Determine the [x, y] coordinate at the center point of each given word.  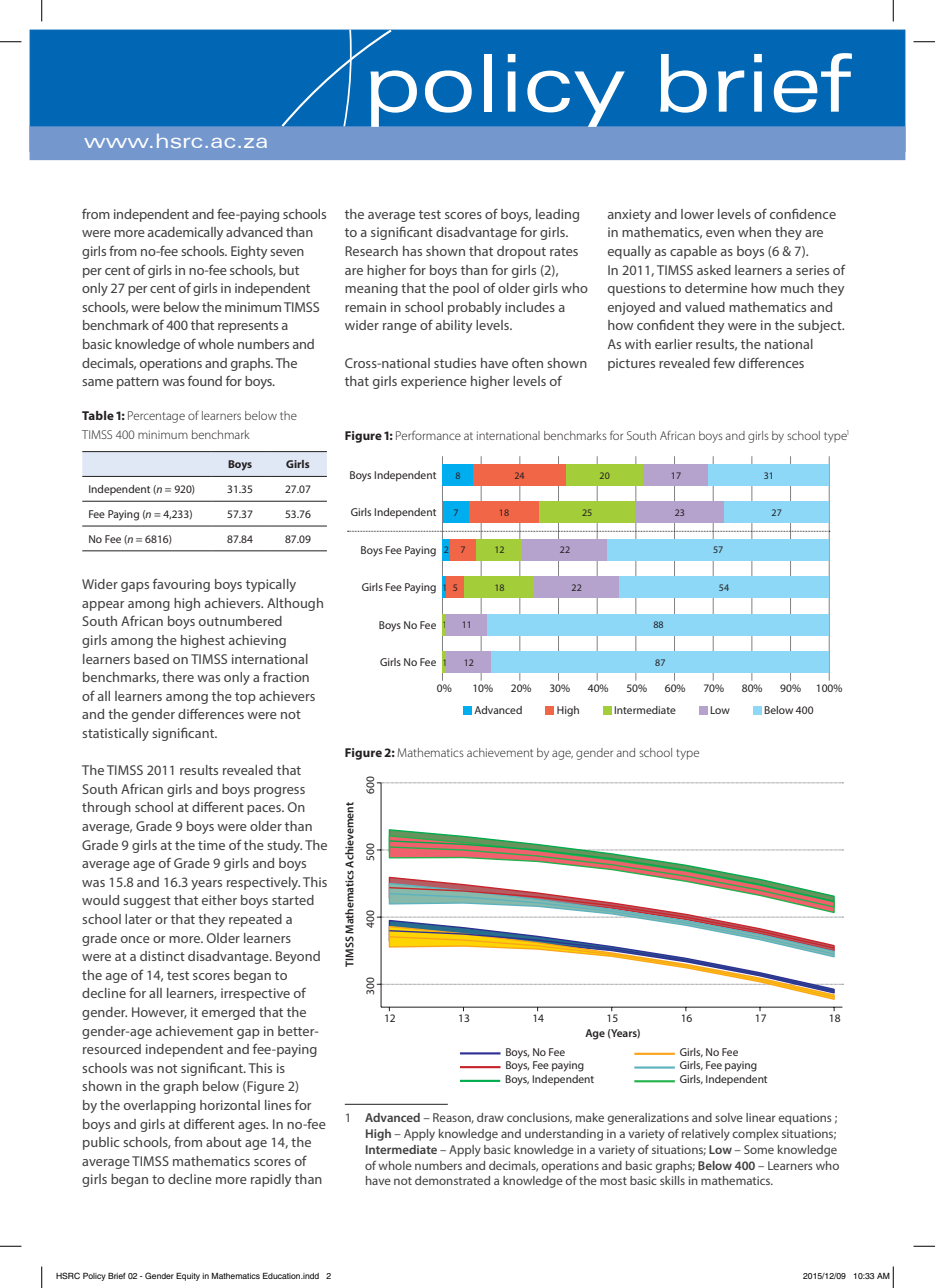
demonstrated [452, 1180]
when [754, 232]
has [412, 251]
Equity [188, 1277]
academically [185, 233]
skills [672, 1180]
